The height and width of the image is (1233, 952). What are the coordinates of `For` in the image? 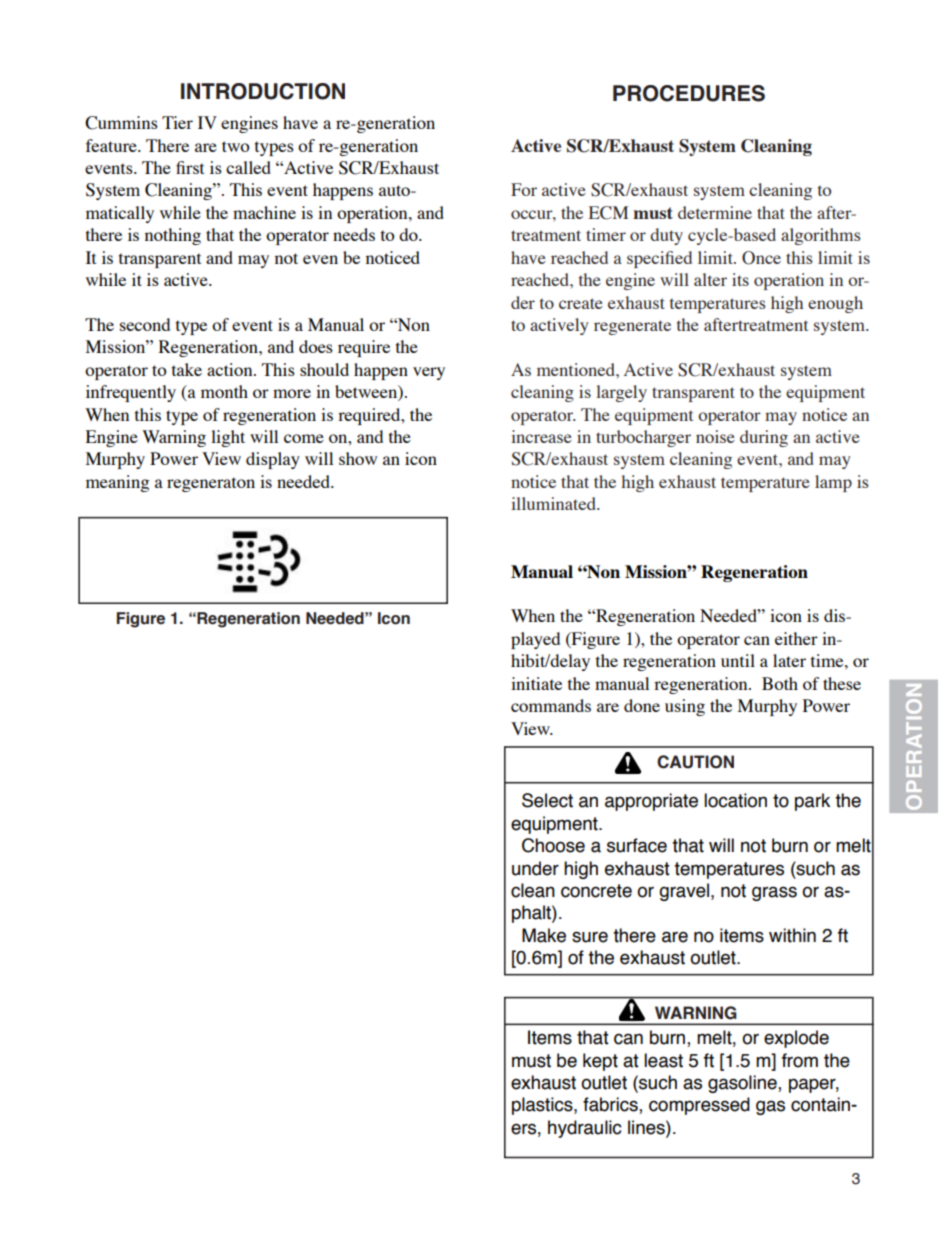 It's located at (524, 189).
